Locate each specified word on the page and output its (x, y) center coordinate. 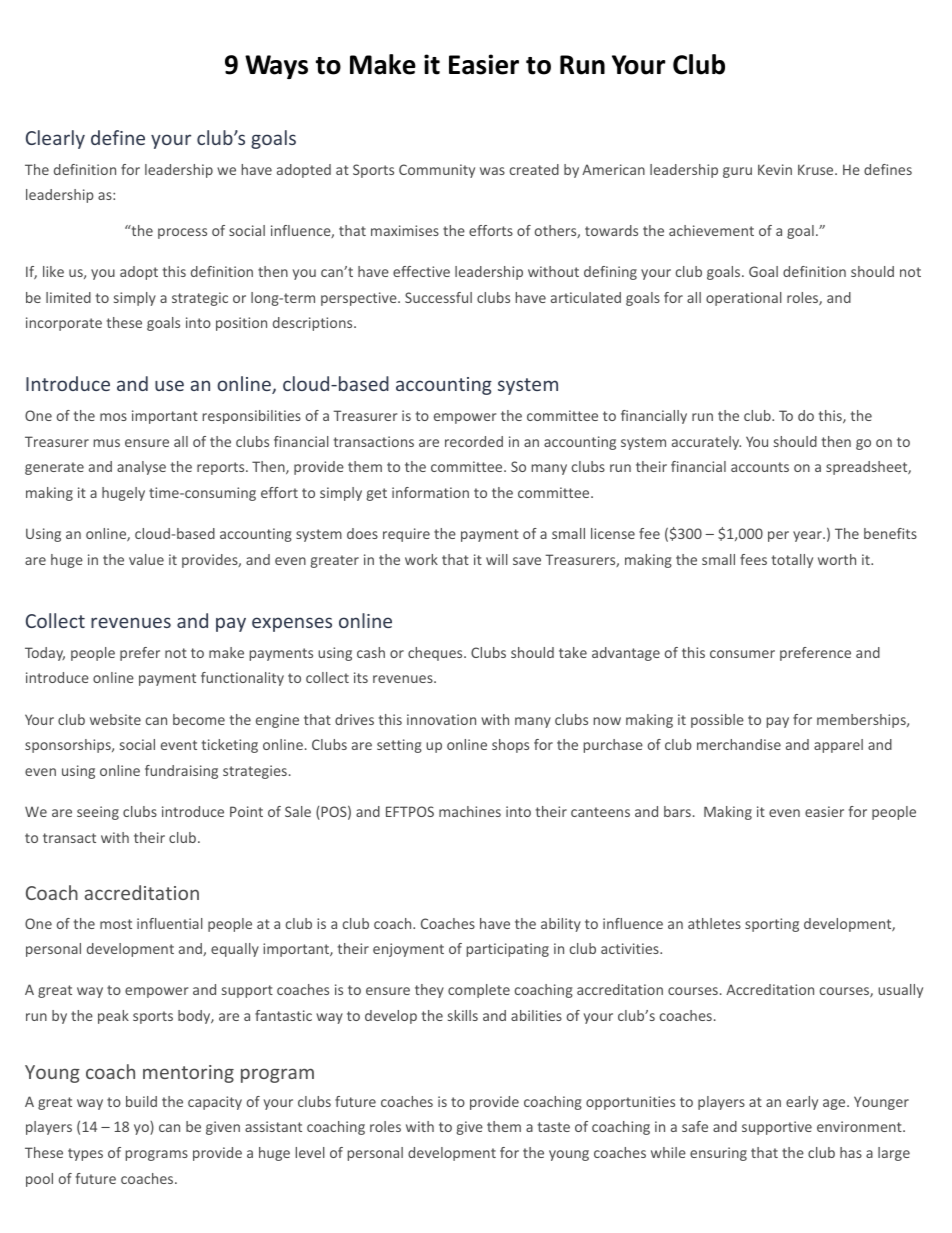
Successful (438, 297)
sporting (772, 925)
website (115, 719)
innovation (441, 719)
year (808, 536)
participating (507, 950)
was (492, 171)
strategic (200, 299)
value (146, 559)
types (85, 1154)
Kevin (775, 169)
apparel (838, 746)
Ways (276, 67)
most (116, 924)
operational (744, 299)
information (430, 492)
